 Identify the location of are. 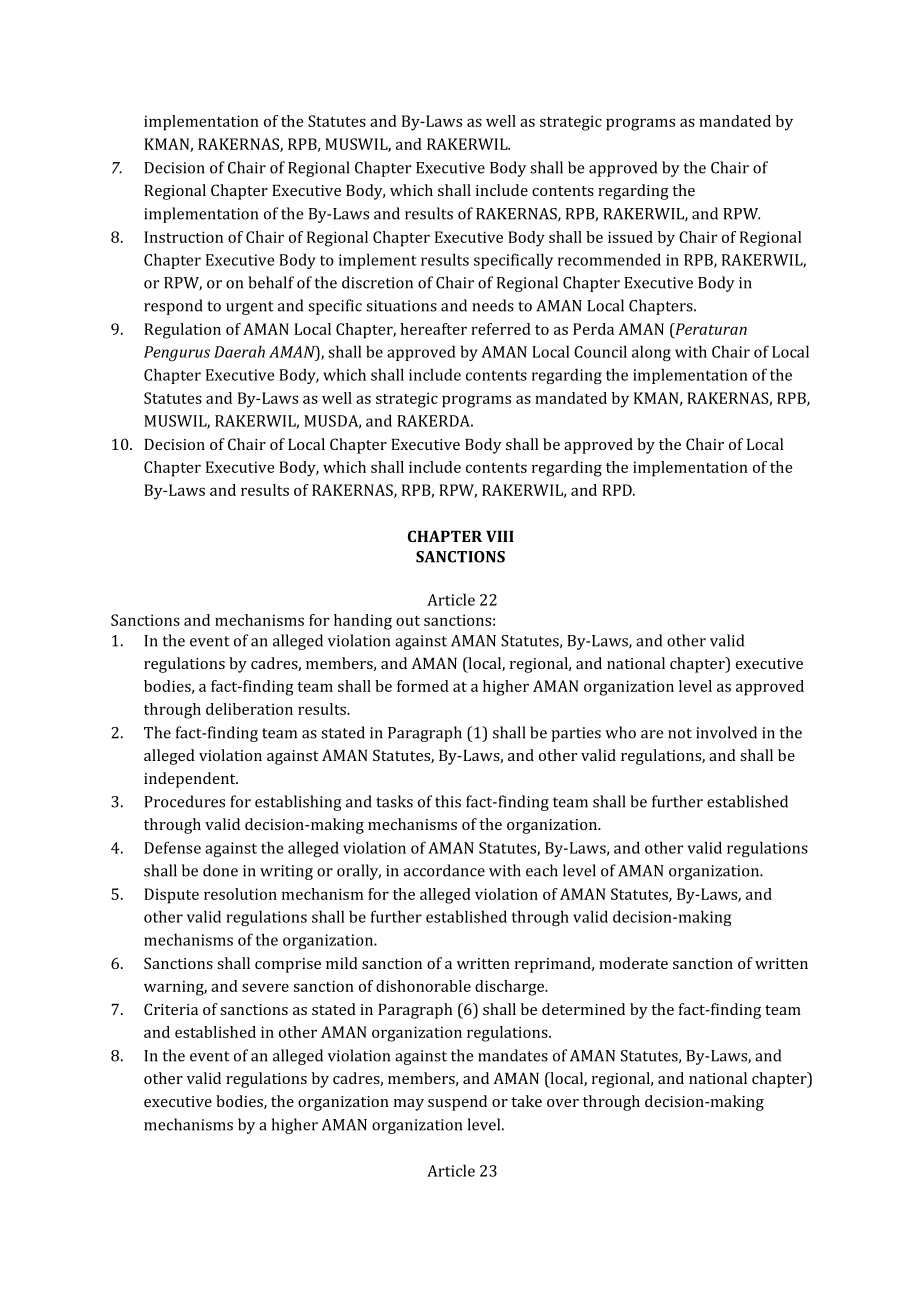
(652, 734).
